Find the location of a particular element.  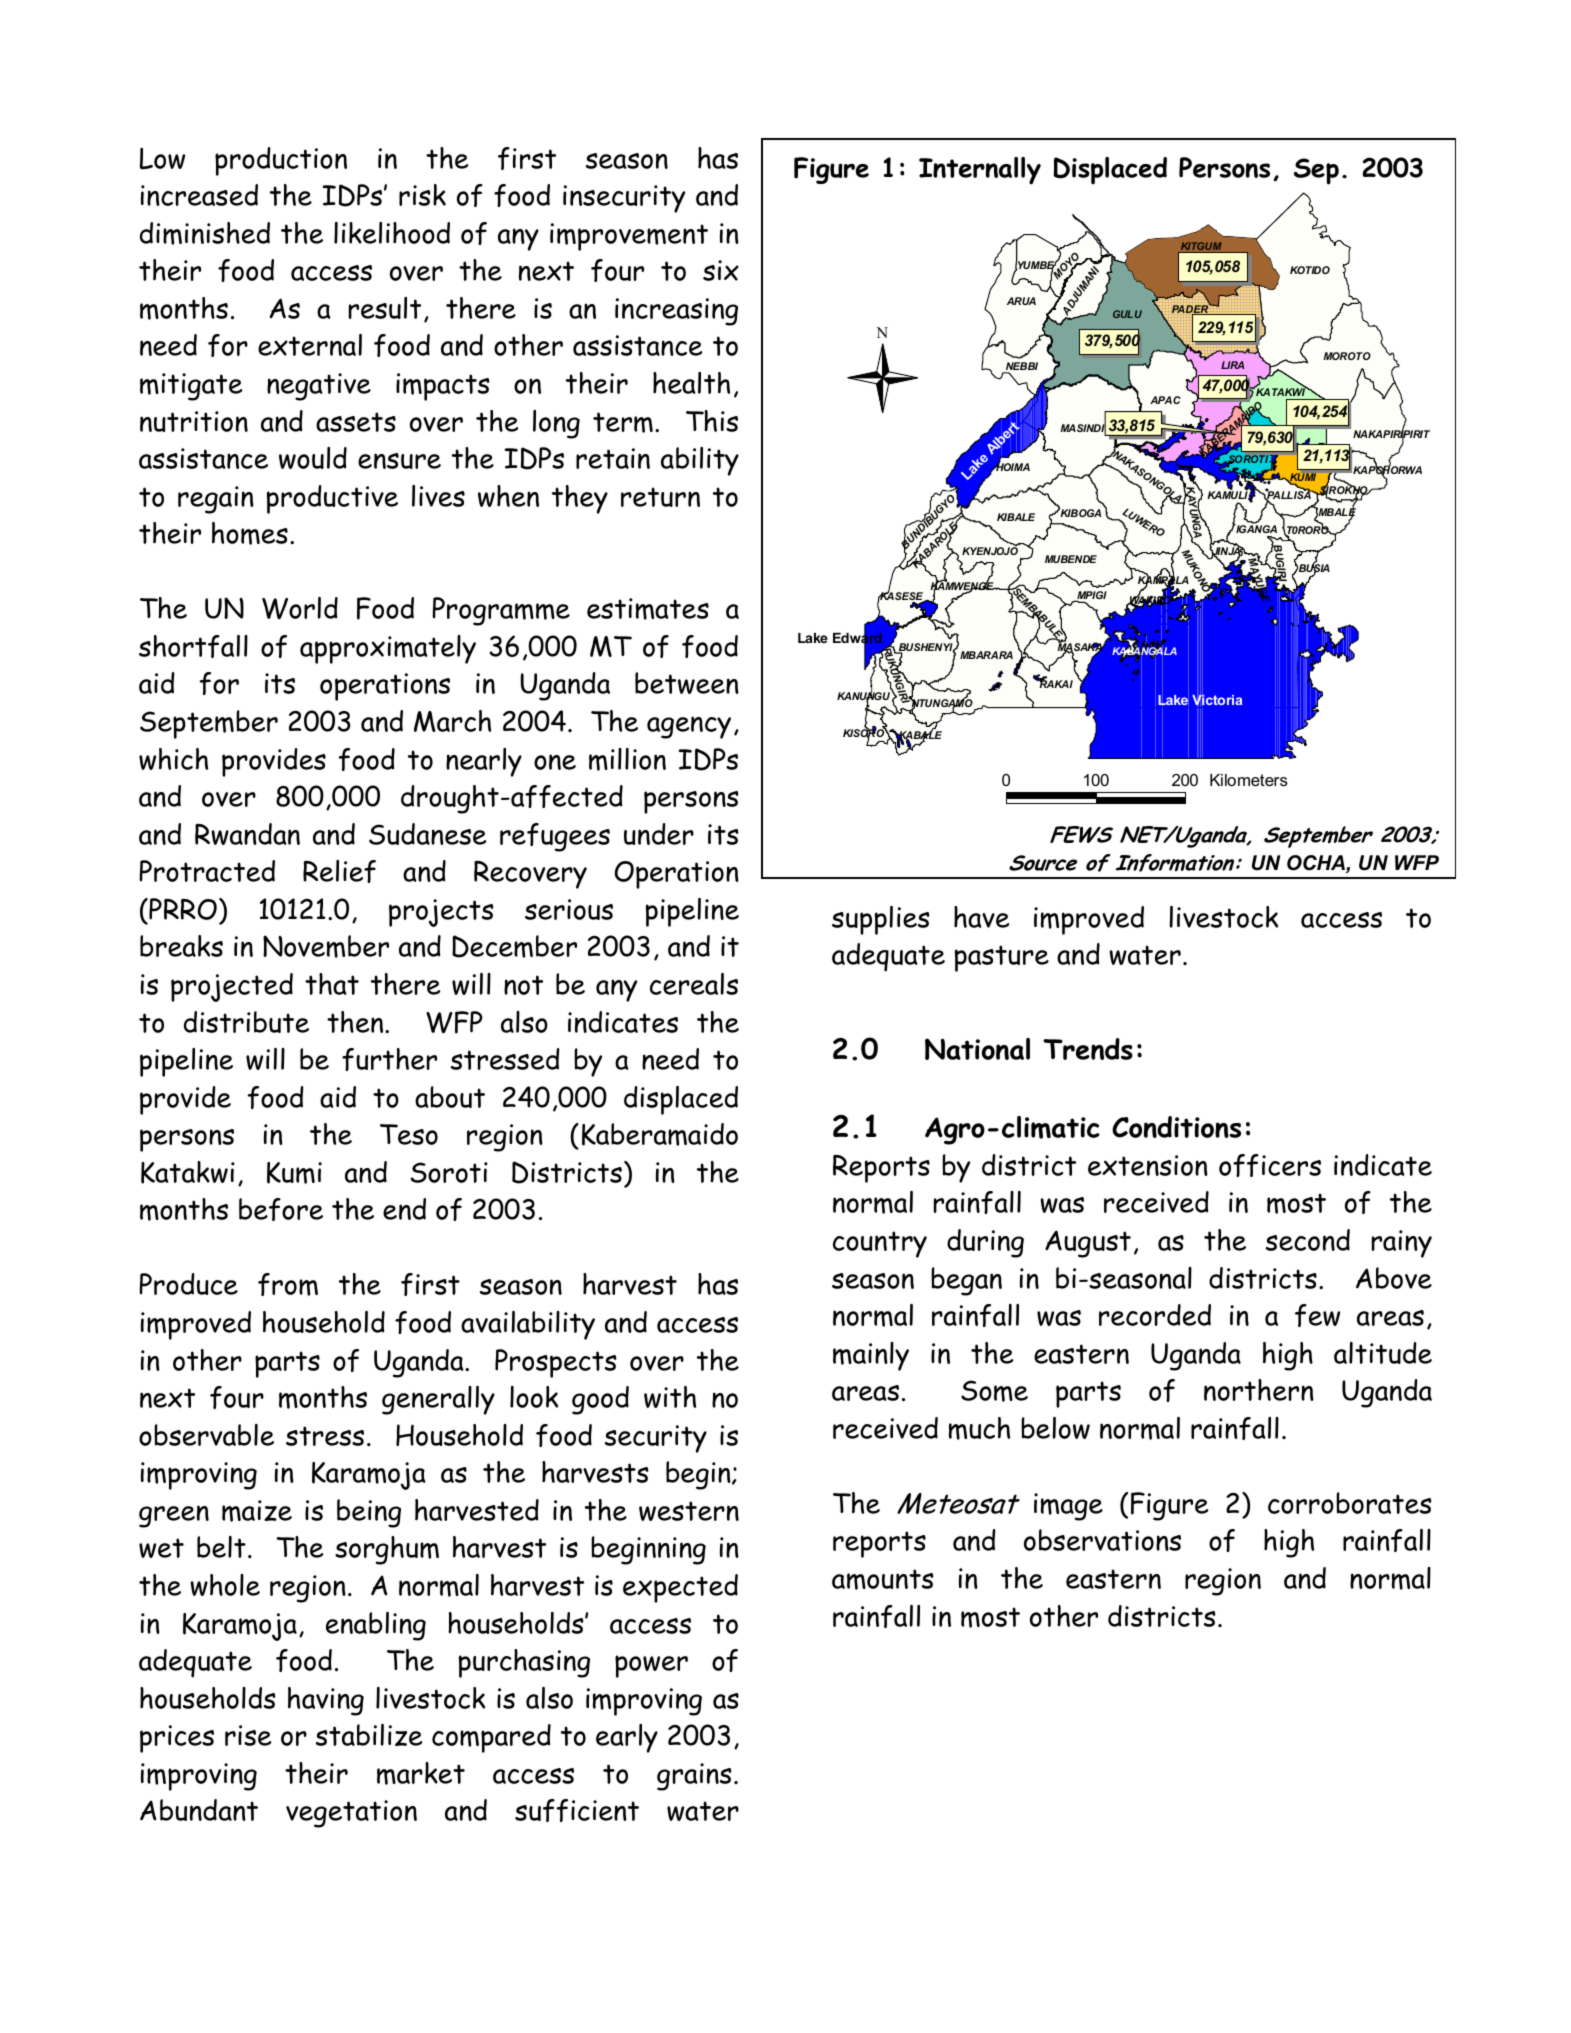

second is located at coordinates (1308, 1240).
